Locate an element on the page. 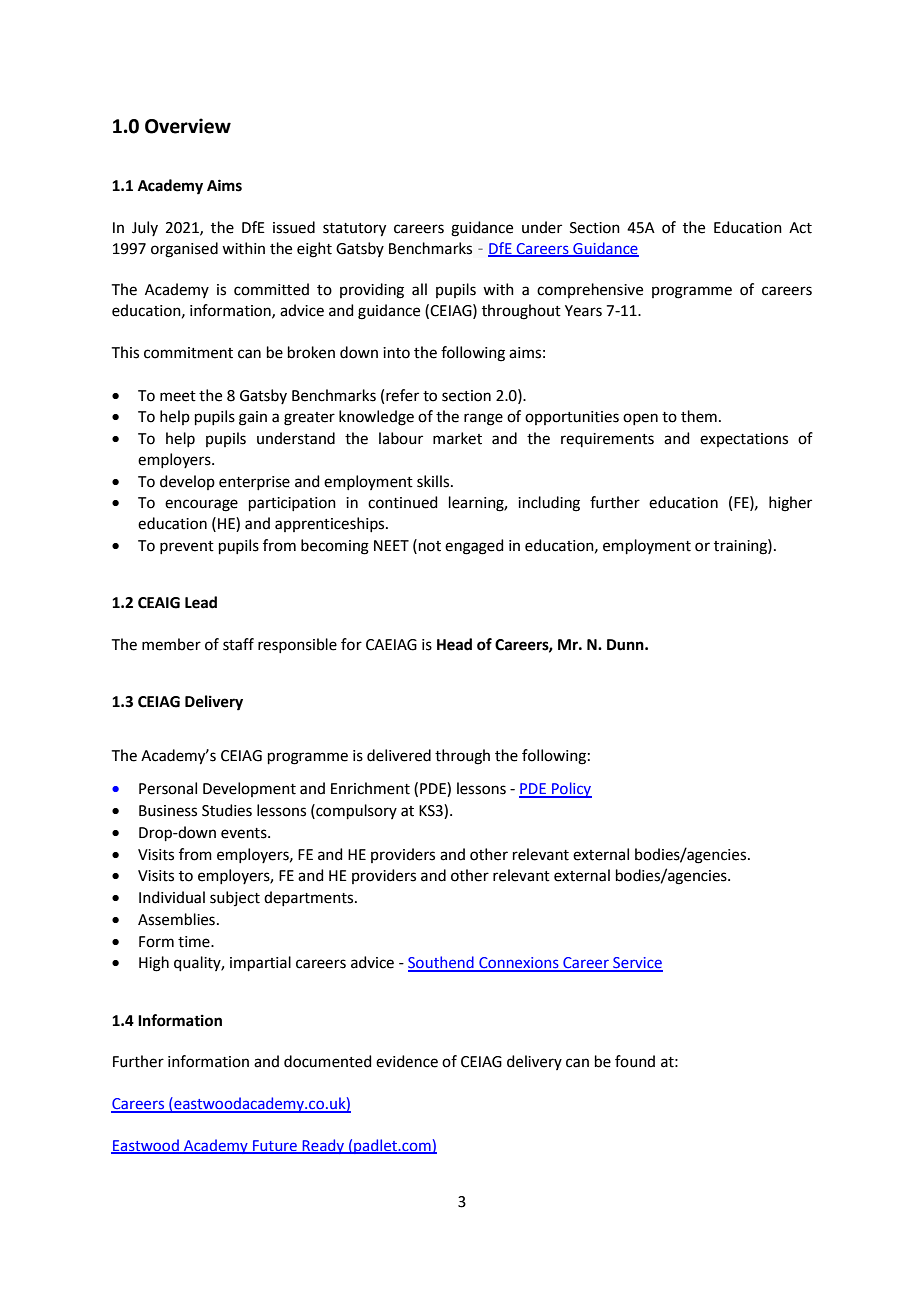 The height and width of the document is (1308, 924). Overview is located at coordinates (188, 126).
